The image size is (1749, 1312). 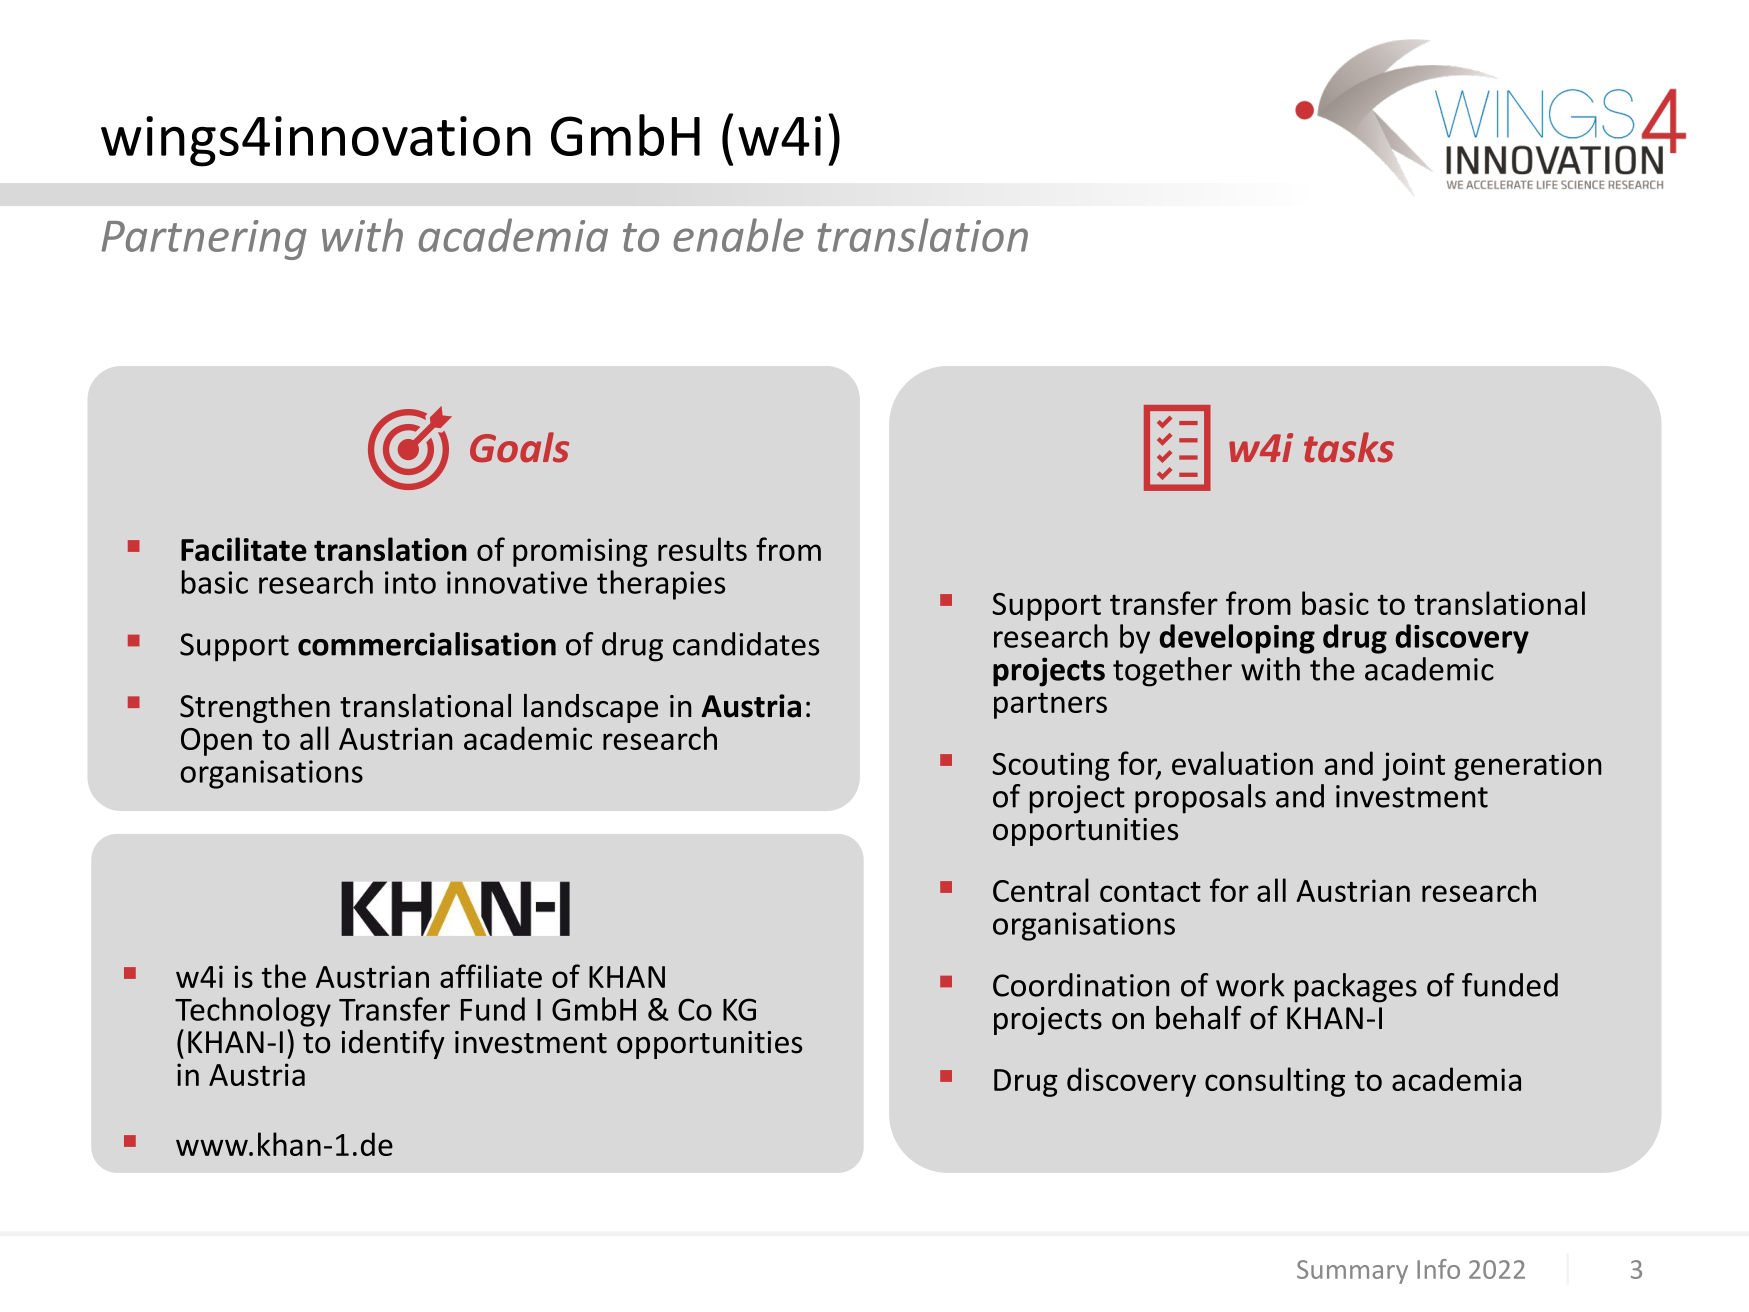 I want to click on into, so click(x=410, y=582).
